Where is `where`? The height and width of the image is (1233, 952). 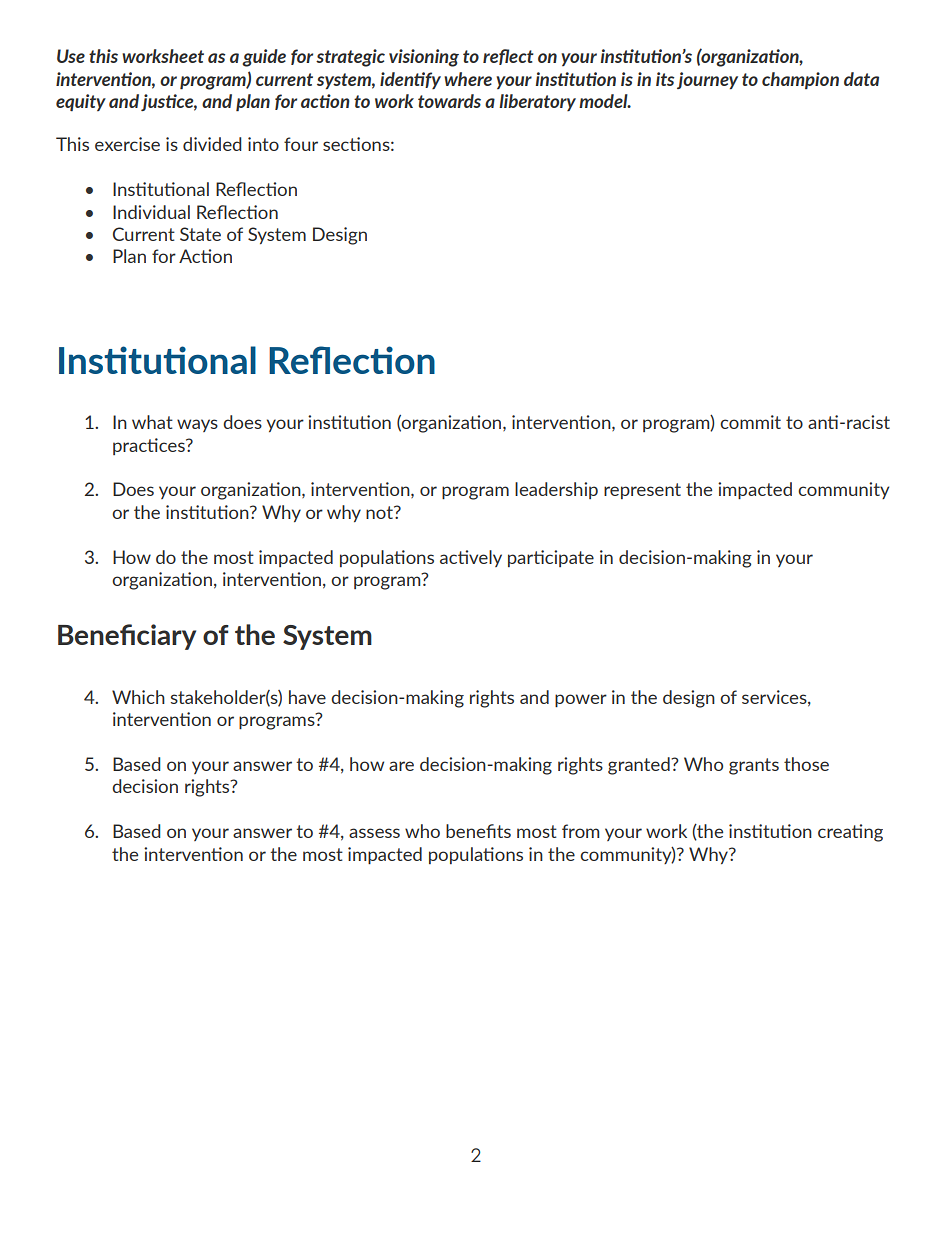 where is located at coordinates (468, 79).
